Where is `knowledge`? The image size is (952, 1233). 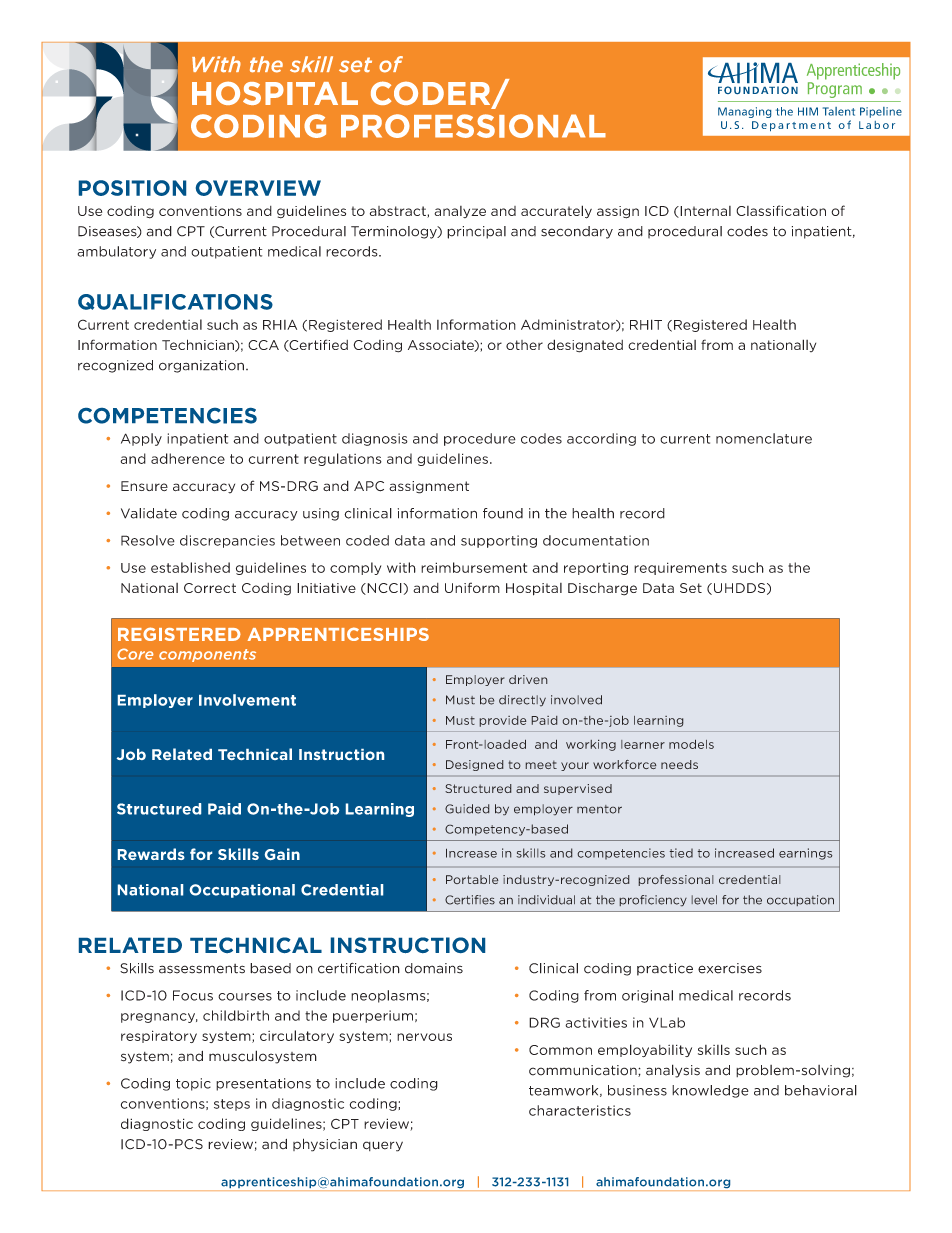
knowledge is located at coordinates (710, 1091).
